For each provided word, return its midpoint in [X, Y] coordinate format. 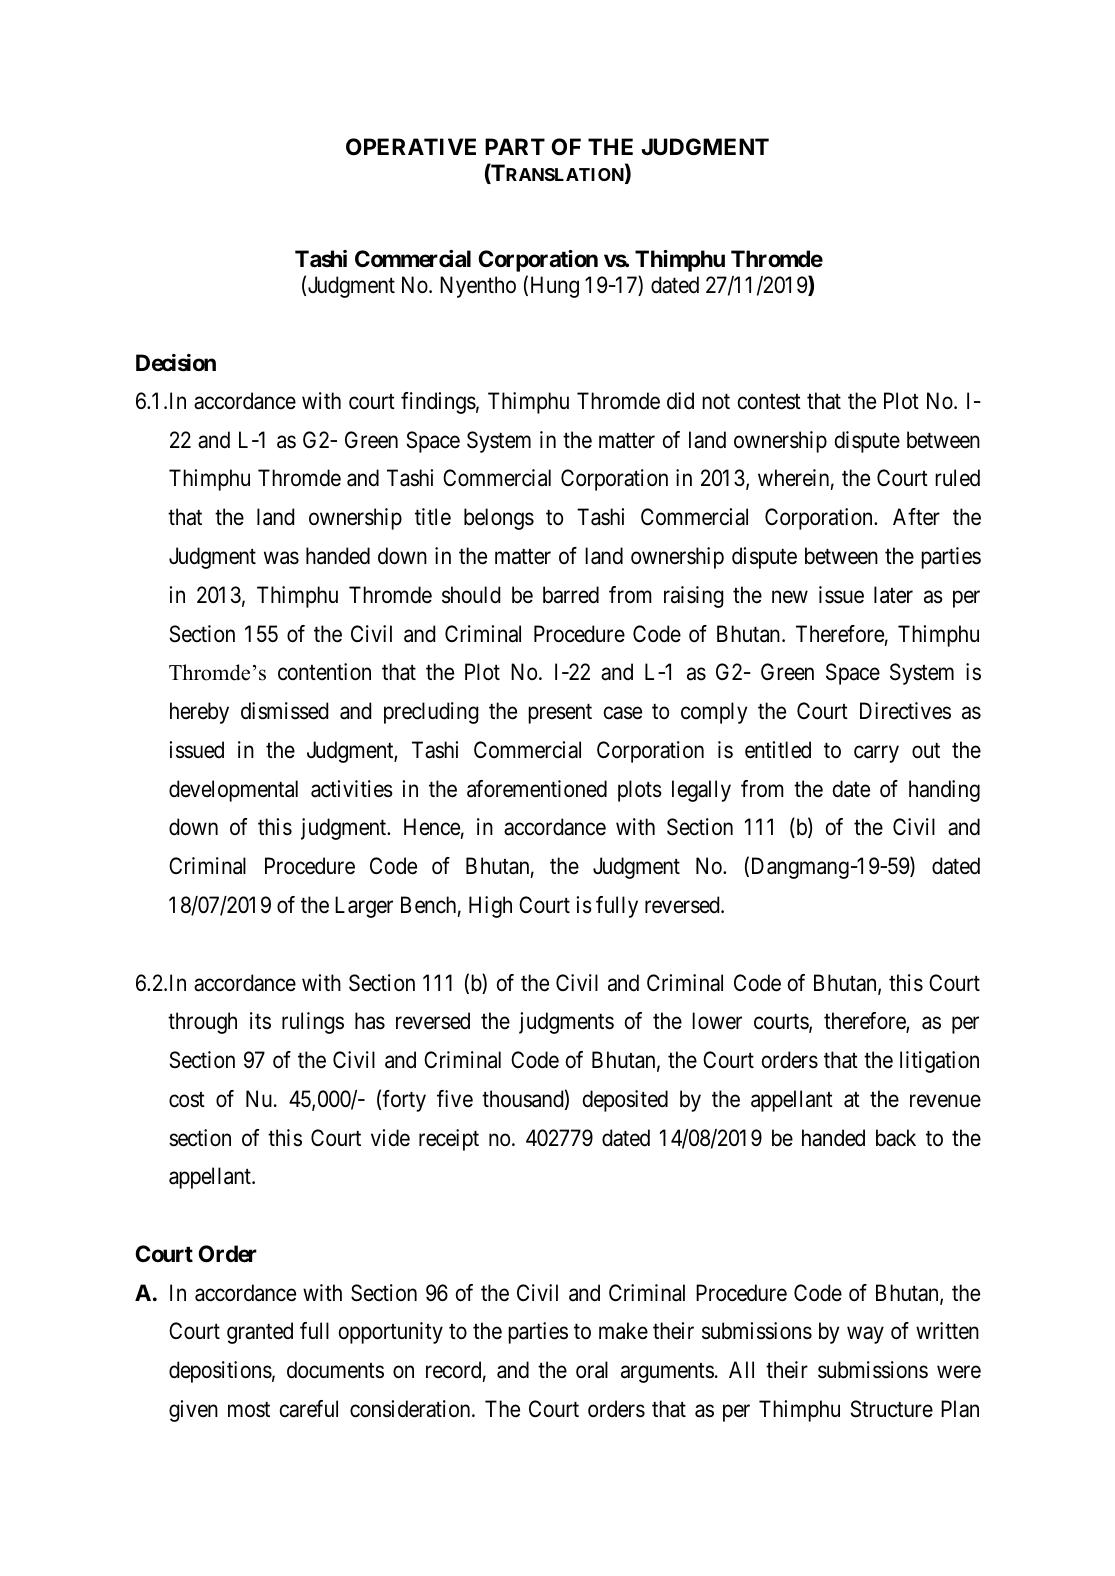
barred [571, 595]
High [490, 907]
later [893, 595]
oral [592, 1370]
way [865, 1335]
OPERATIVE [411, 147]
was [281, 558]
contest [769, 402]
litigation [939, 1062]
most [249, 1410]
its [260, 1021]
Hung [555, 287]
